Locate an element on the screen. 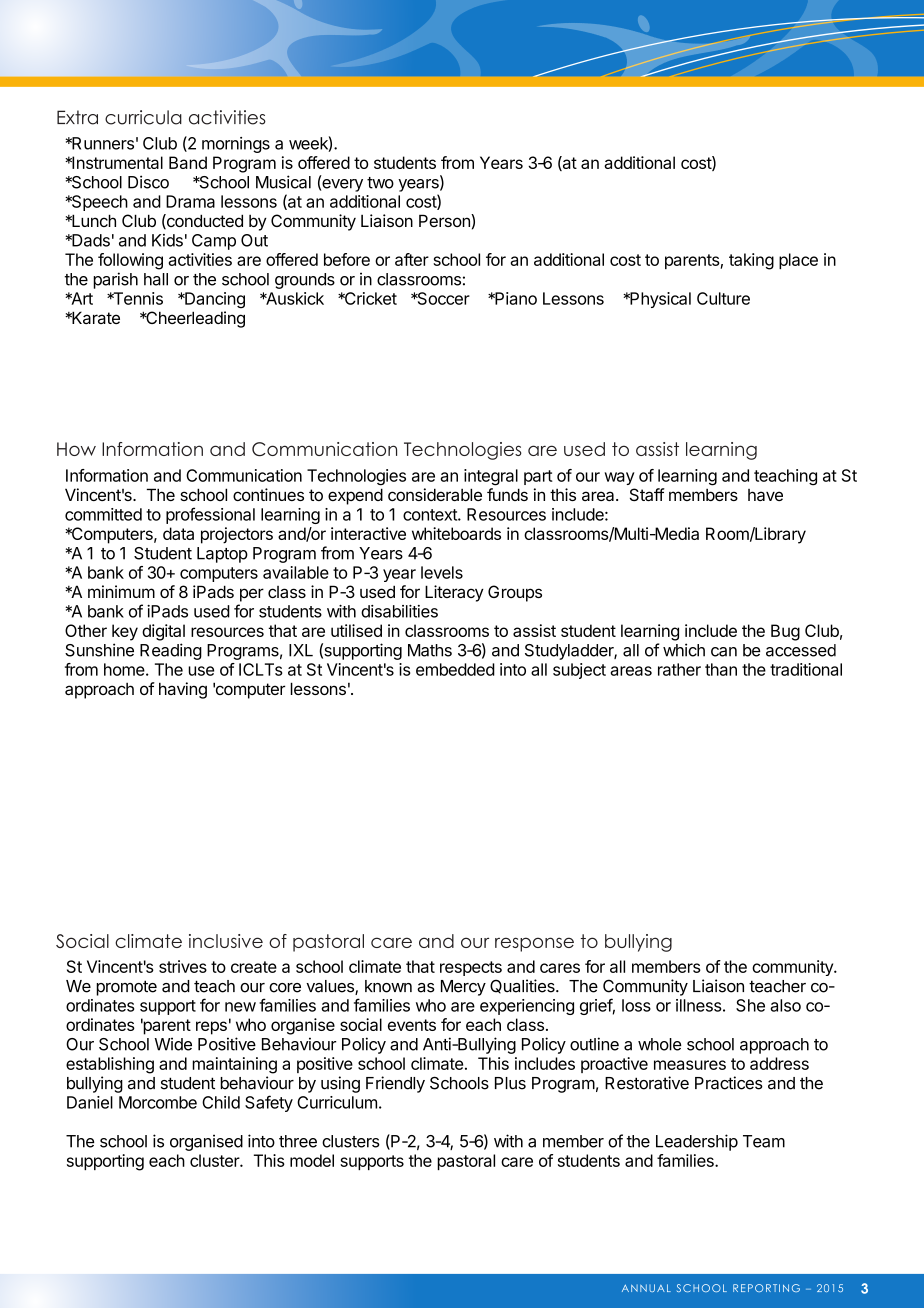 Image resolution: width=924 pixels, height=1308 pixels. having is located at coordinates (183, 690).
